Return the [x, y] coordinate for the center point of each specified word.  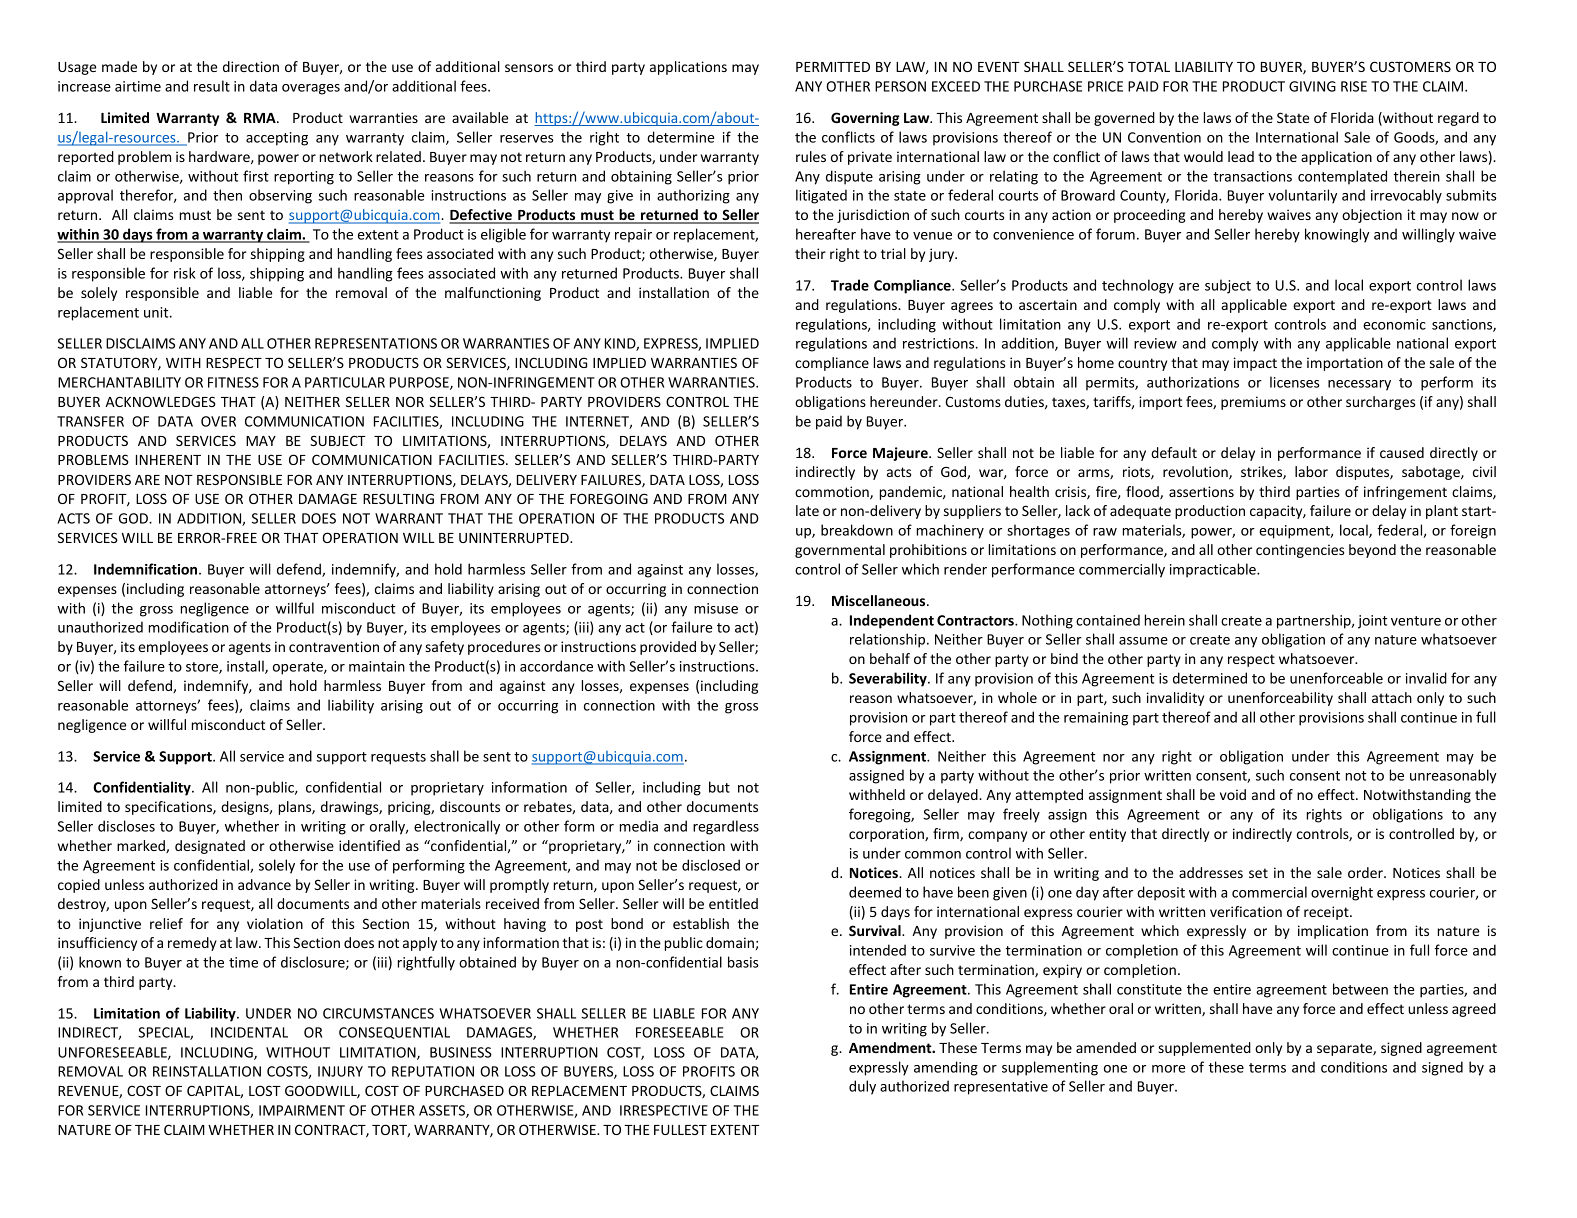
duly [862, 1087]
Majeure [901, 454]
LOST [265, 1090]
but [719, 787]
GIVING [1312, 86]
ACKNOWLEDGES [160, 401]
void [1233, 794]
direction [251, 66]
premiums [1253, 403]
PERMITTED [833, 67]
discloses [126, 826]
